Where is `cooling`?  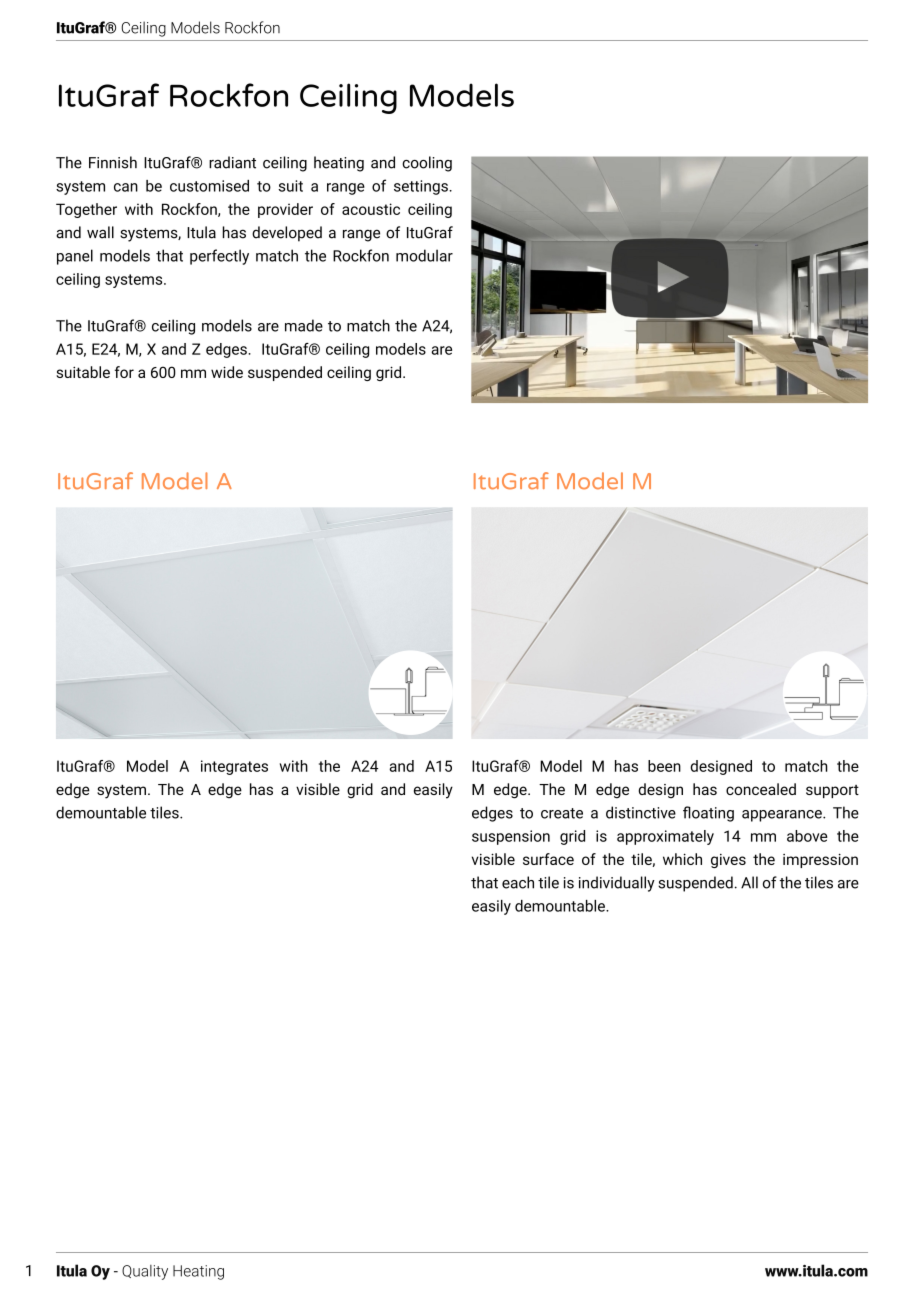 cooling is located at coordinates (427, 164).
